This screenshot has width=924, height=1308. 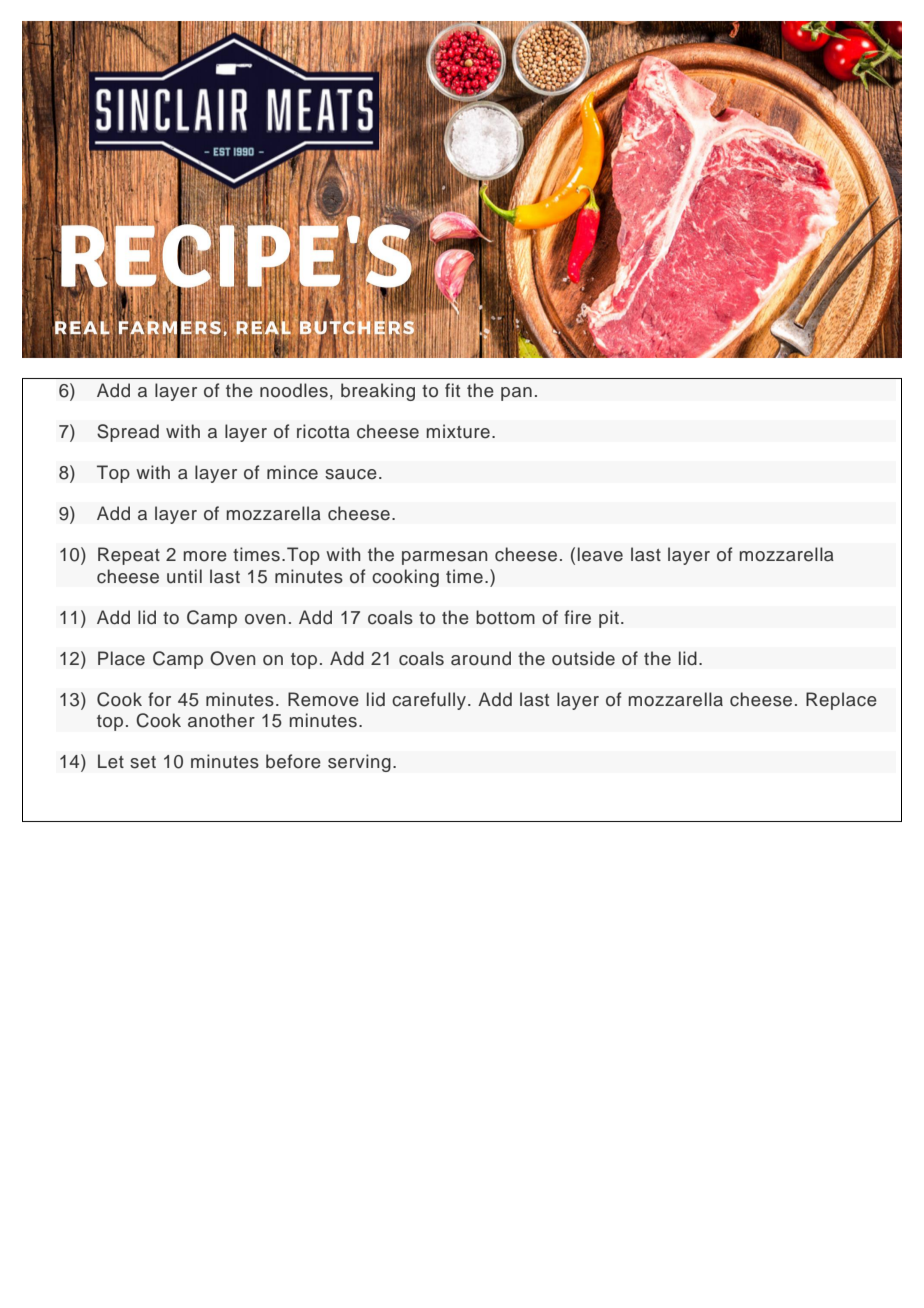 What do you see at coordinates (184, 576) in the screenshot?
I see `until` at bounding box center [184, 576].
